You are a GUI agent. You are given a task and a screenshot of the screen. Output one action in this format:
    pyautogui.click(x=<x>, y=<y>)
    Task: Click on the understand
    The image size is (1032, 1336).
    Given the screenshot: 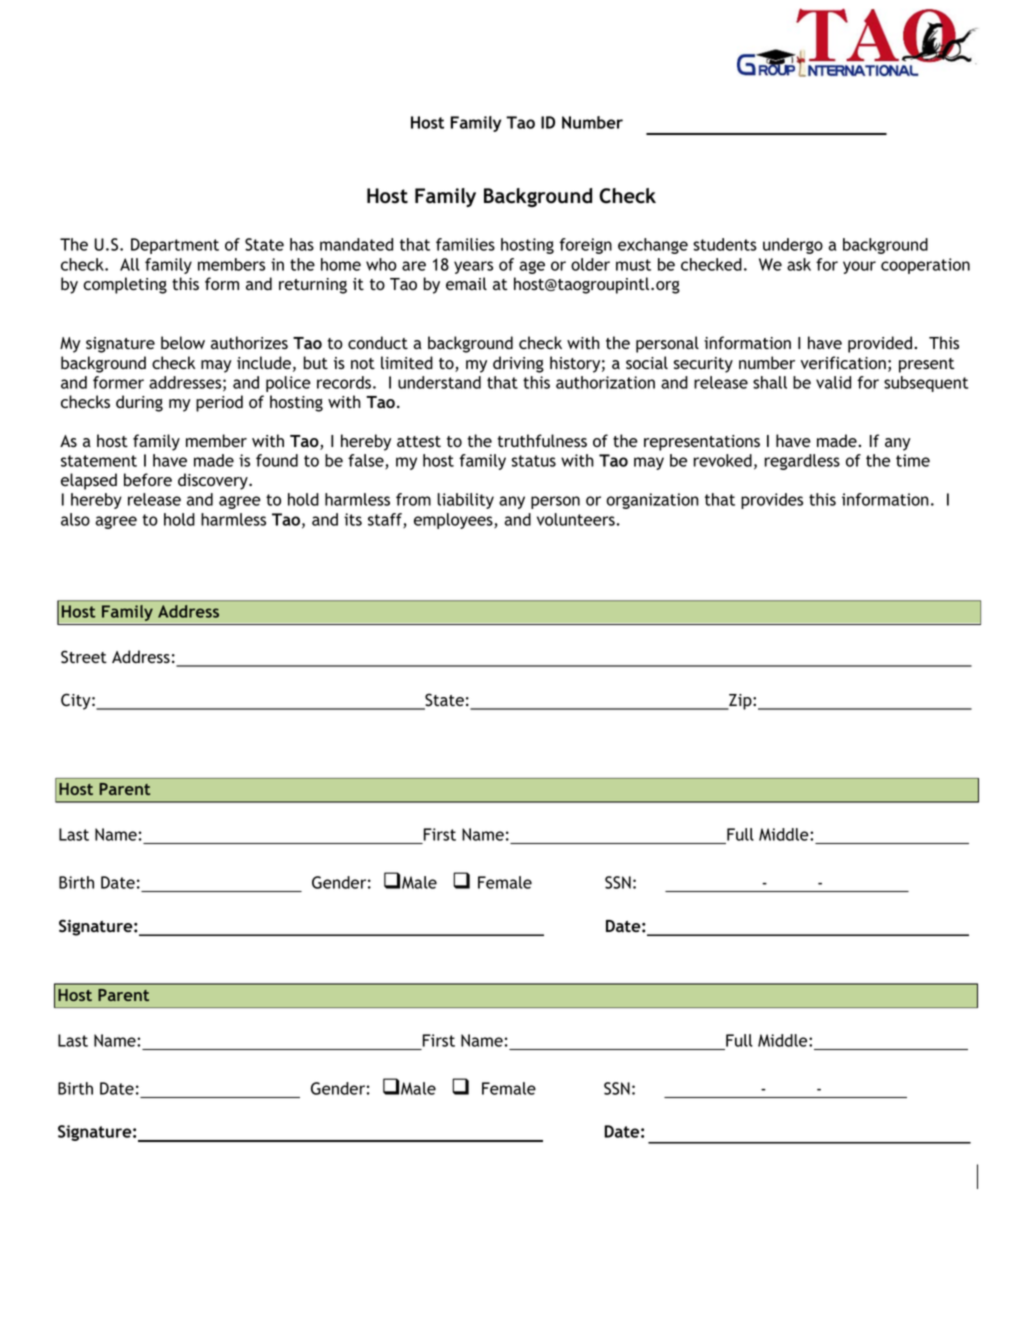 What is the action you would take?
    pyautogui.click(x=439, y=382)
